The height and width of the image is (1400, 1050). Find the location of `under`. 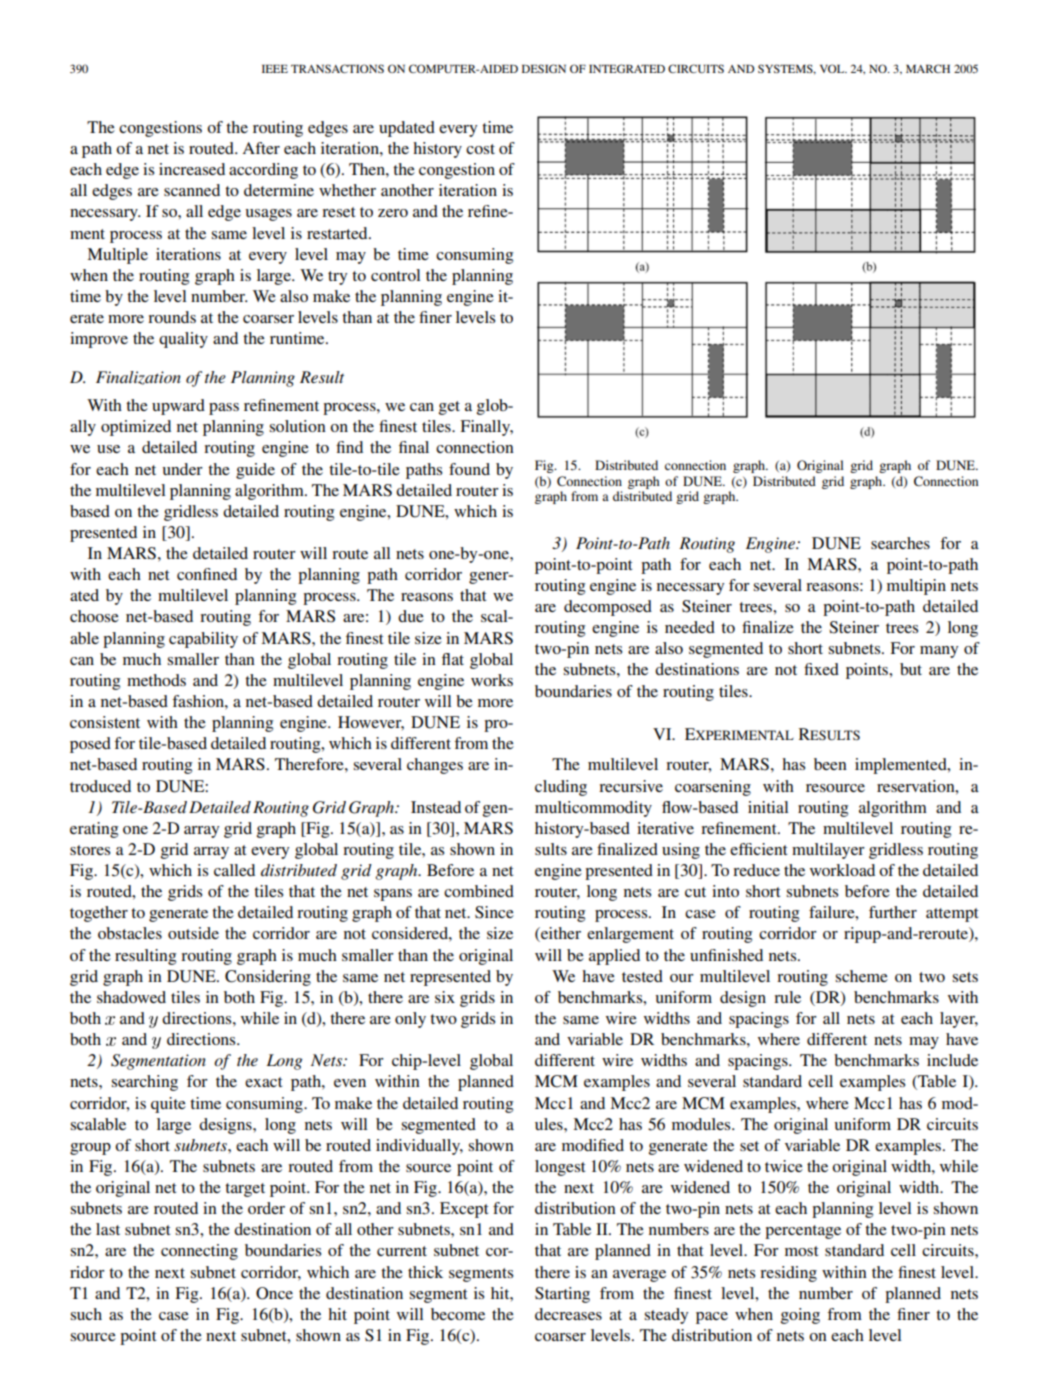

under is located at coordinates (182, 469).
